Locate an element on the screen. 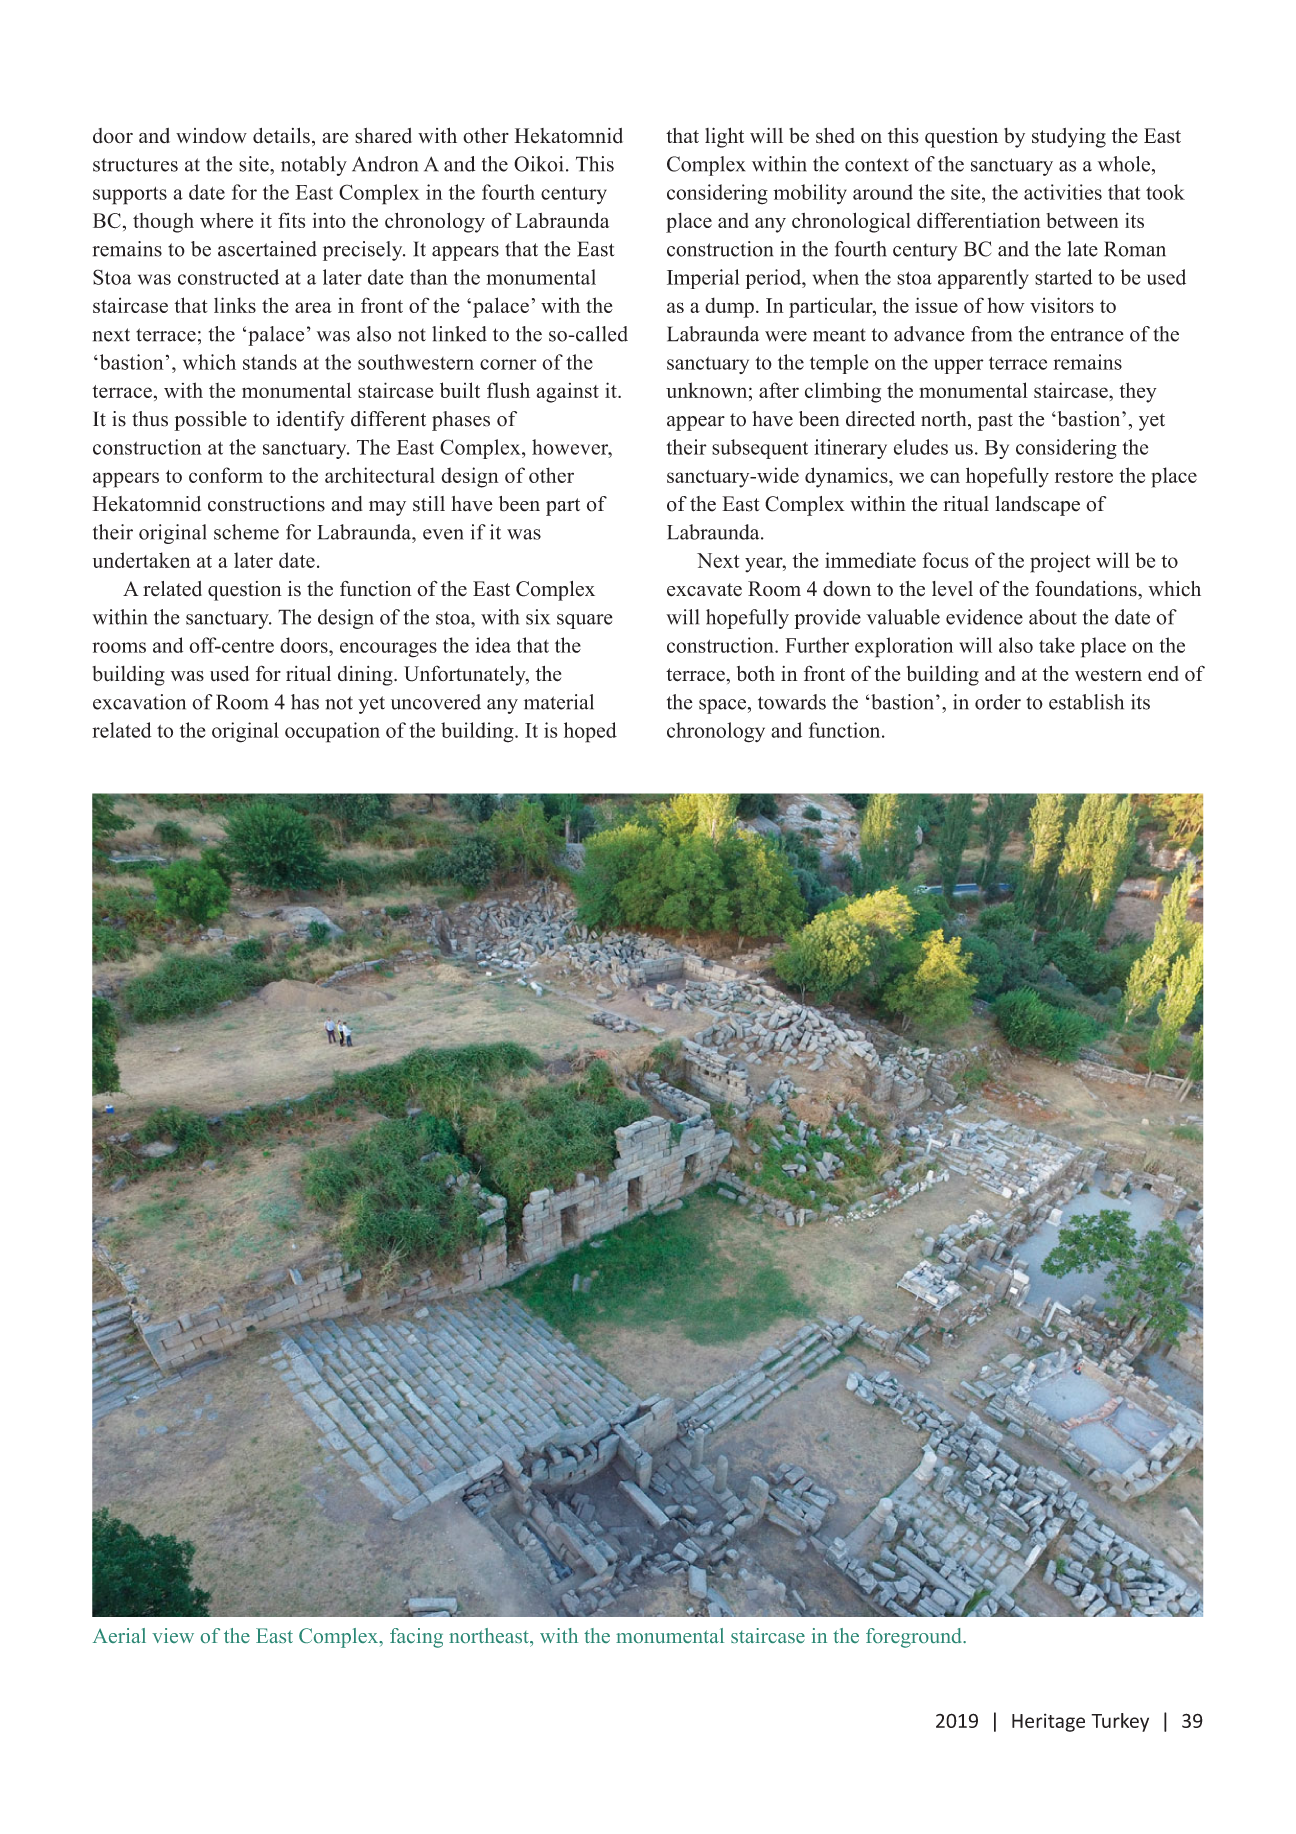 The width and height of the screenshot is (1296, 1834). where is located at coordinates (226, 220).
